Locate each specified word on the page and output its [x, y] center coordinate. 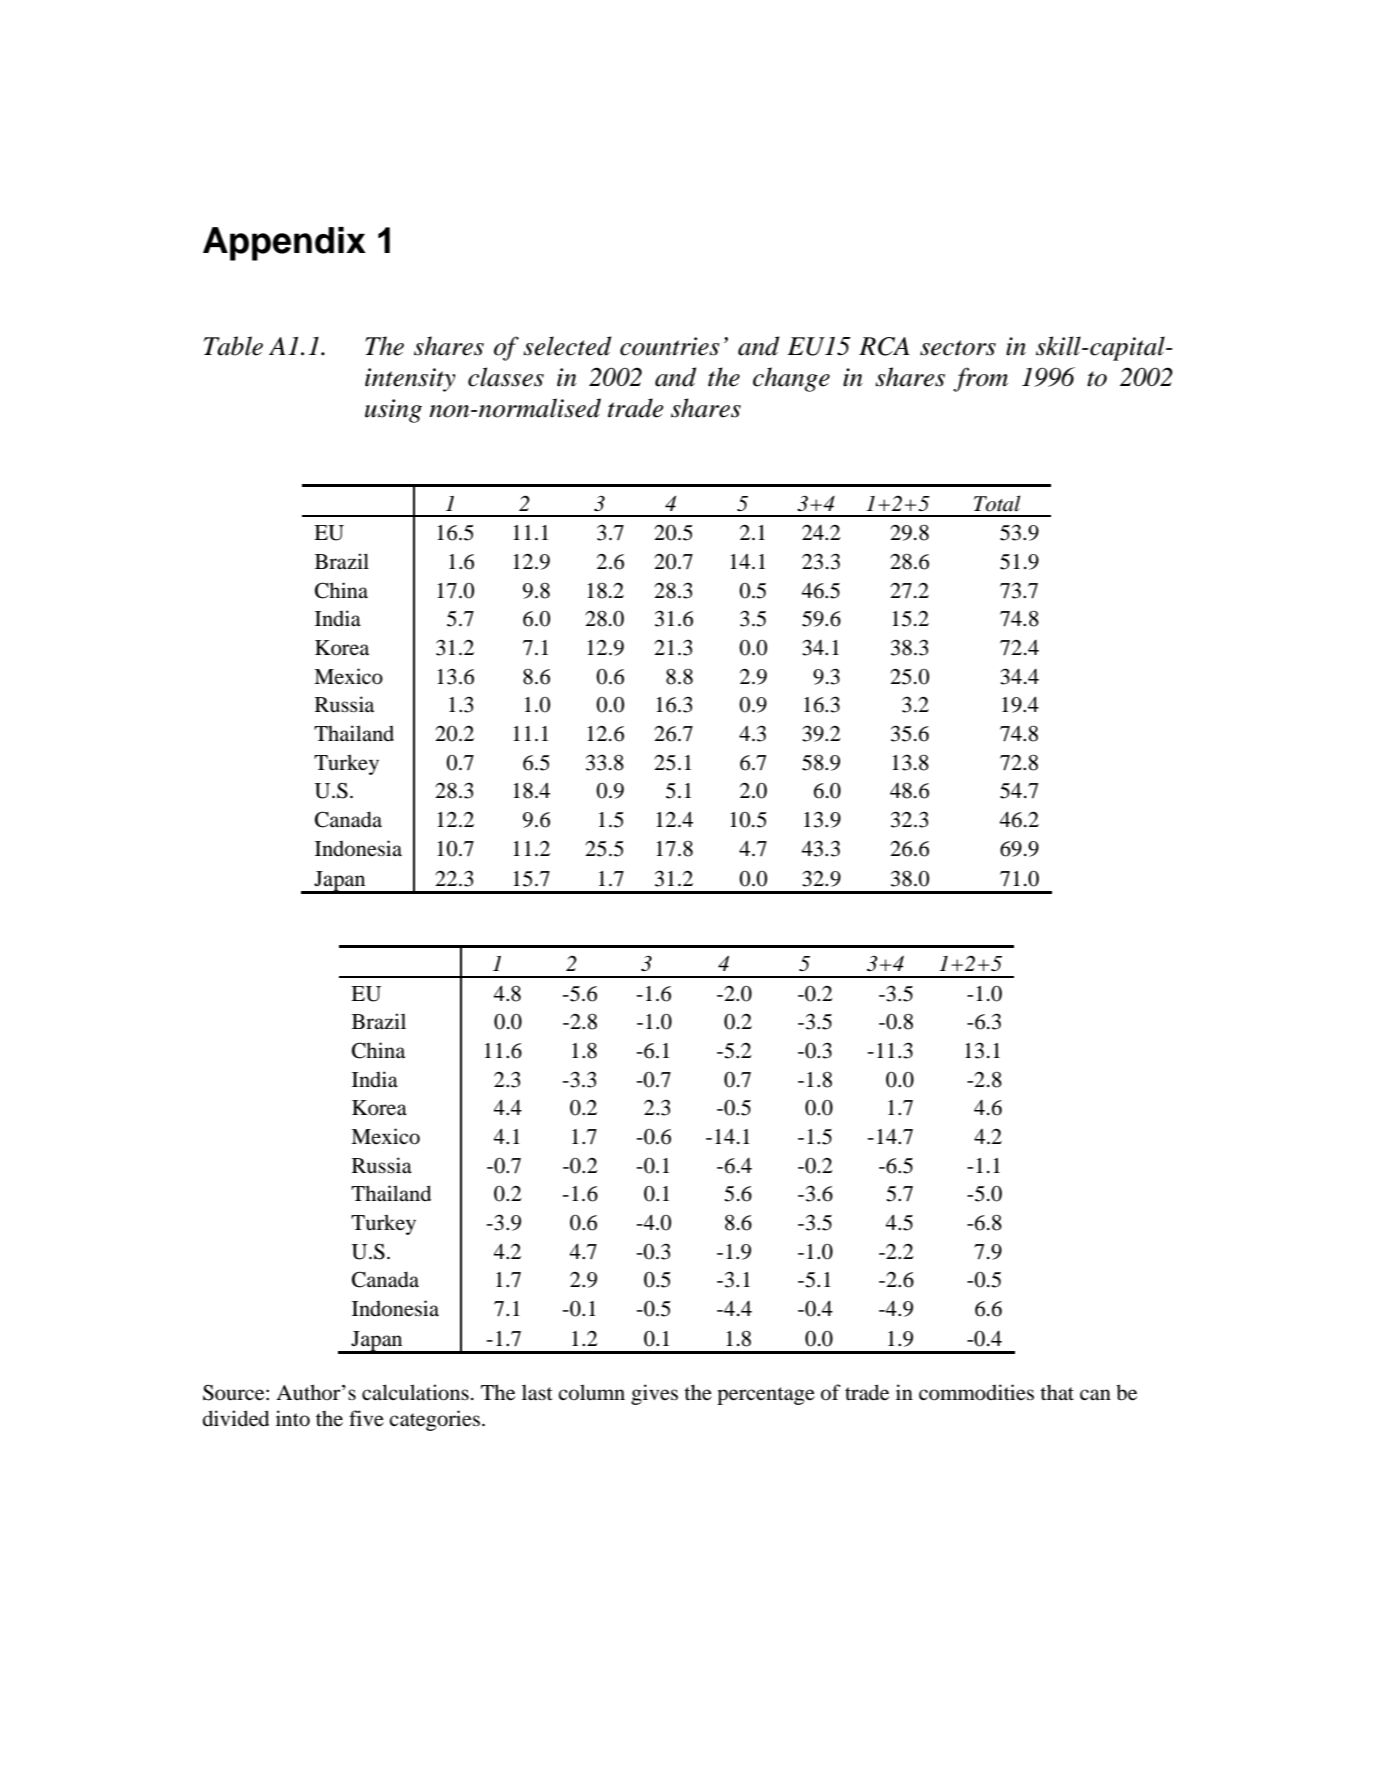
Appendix [284, 244]
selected [567, 346]
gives [654, 1394]
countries [670, 346]
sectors [958, 348]
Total [997, 503]
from [980, 379]
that [1057, 1392]
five [366, 1418]
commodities [976, 1392]
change [791, 379]
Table [233, 346]
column [591, 1392]
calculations [415, 1392]
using [393, 411]
